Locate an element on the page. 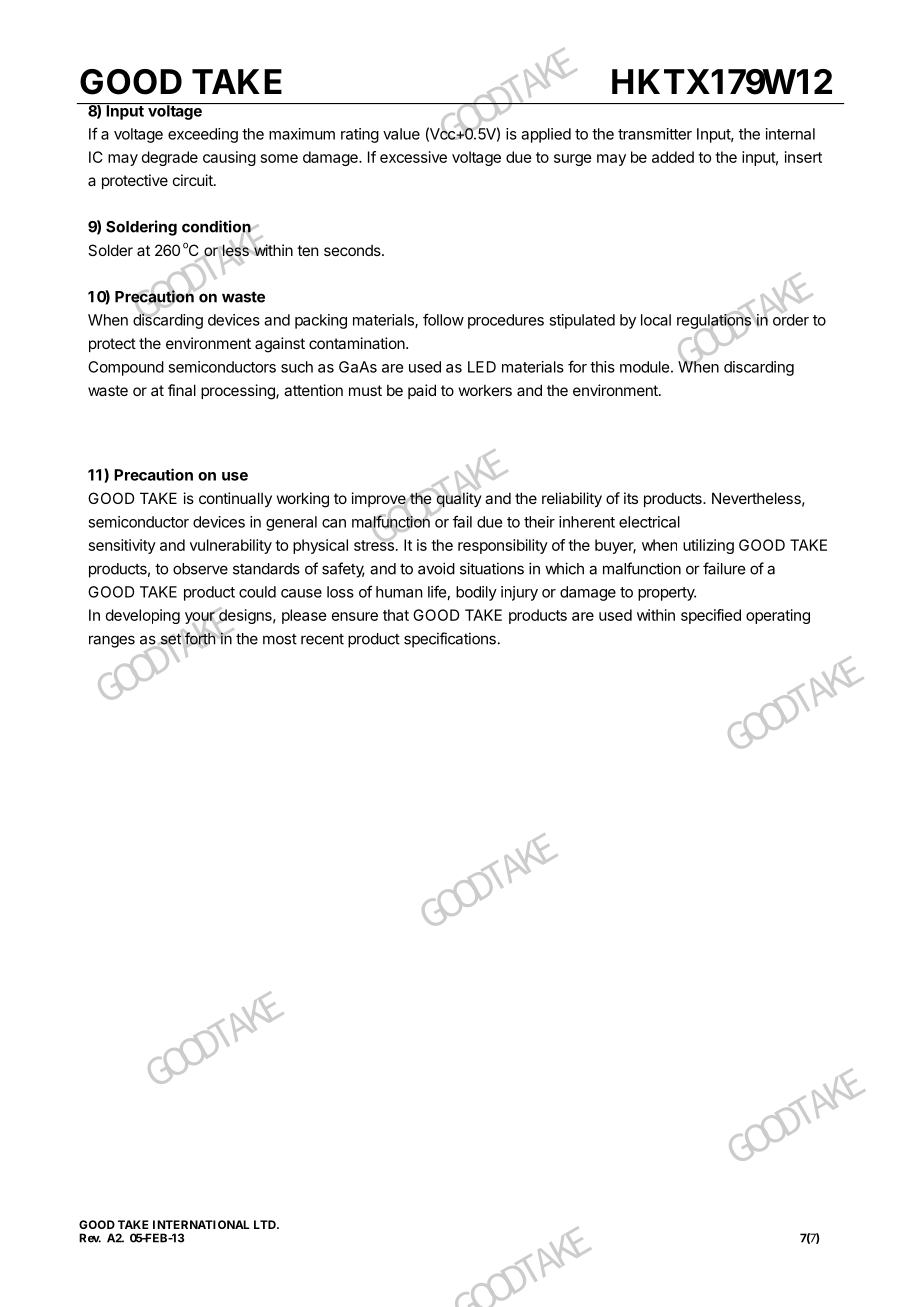 The width and height of the page is (924, 1307). ranges is located at coordinates (112, 641).
